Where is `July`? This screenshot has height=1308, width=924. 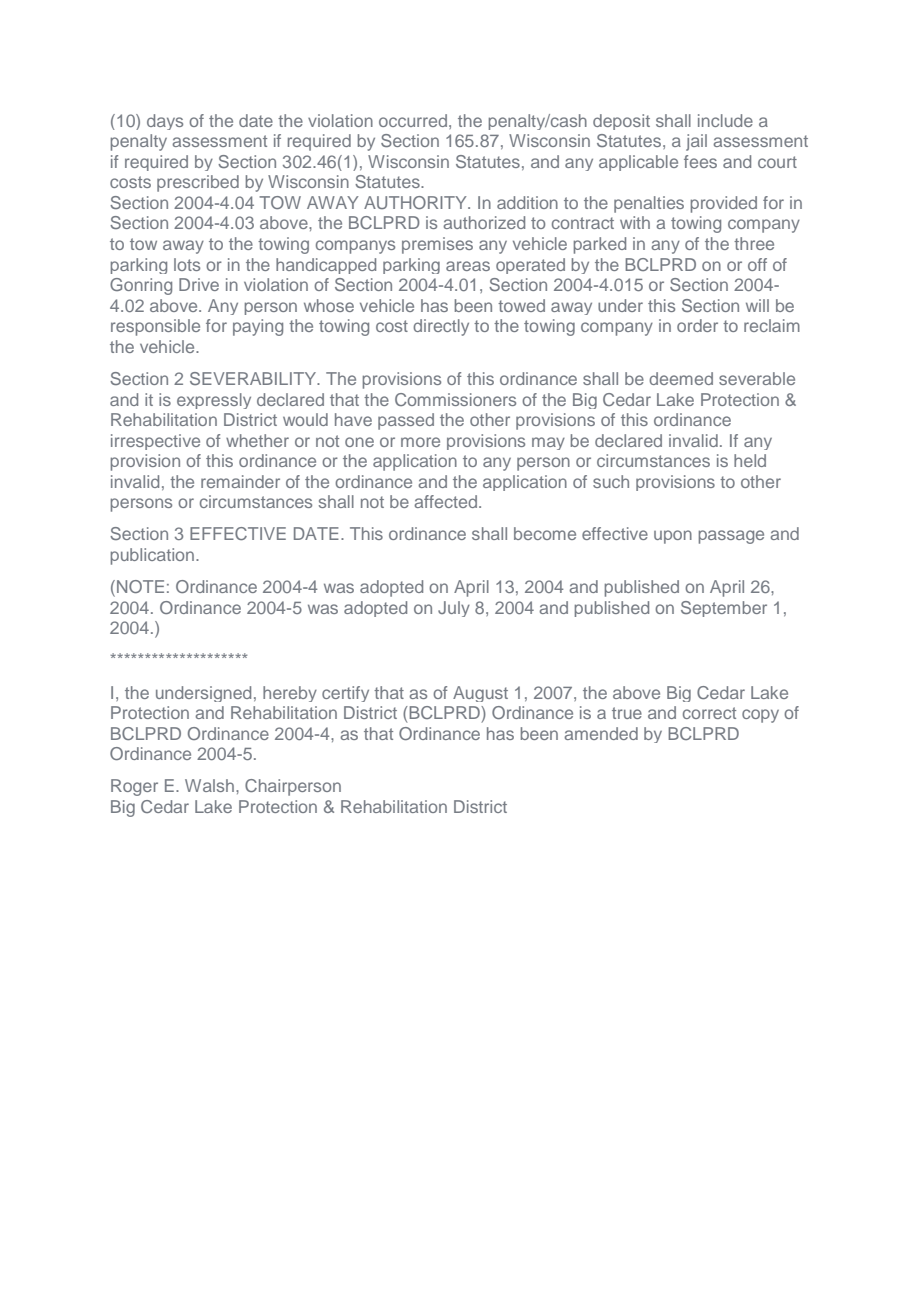
July is located at coordinates (454, 609).
